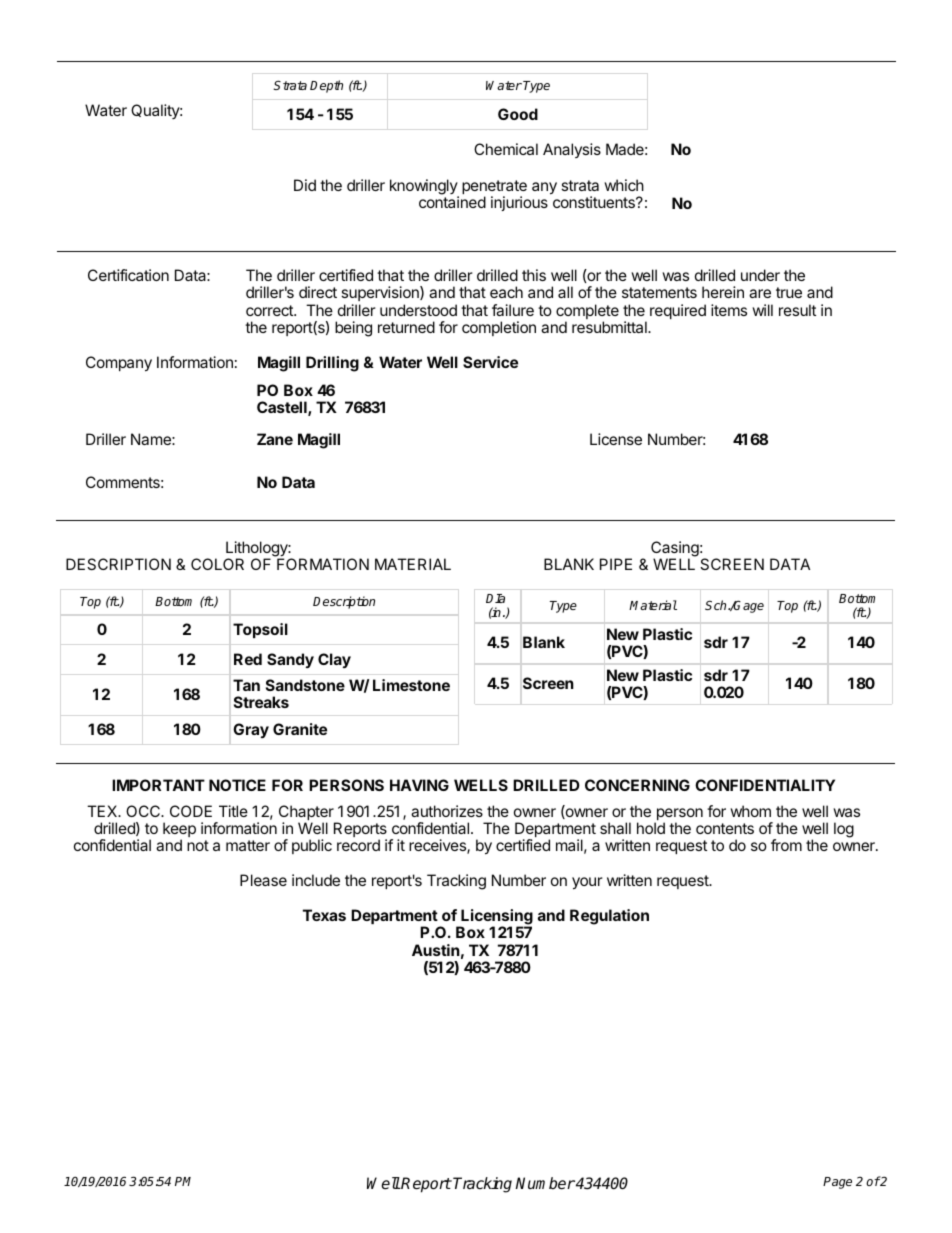 This screenshot has width=952, height=1233. What do you see at coordinates (786, 845) in the screenshot?
I see `from` at bounding box center [786, 845].
